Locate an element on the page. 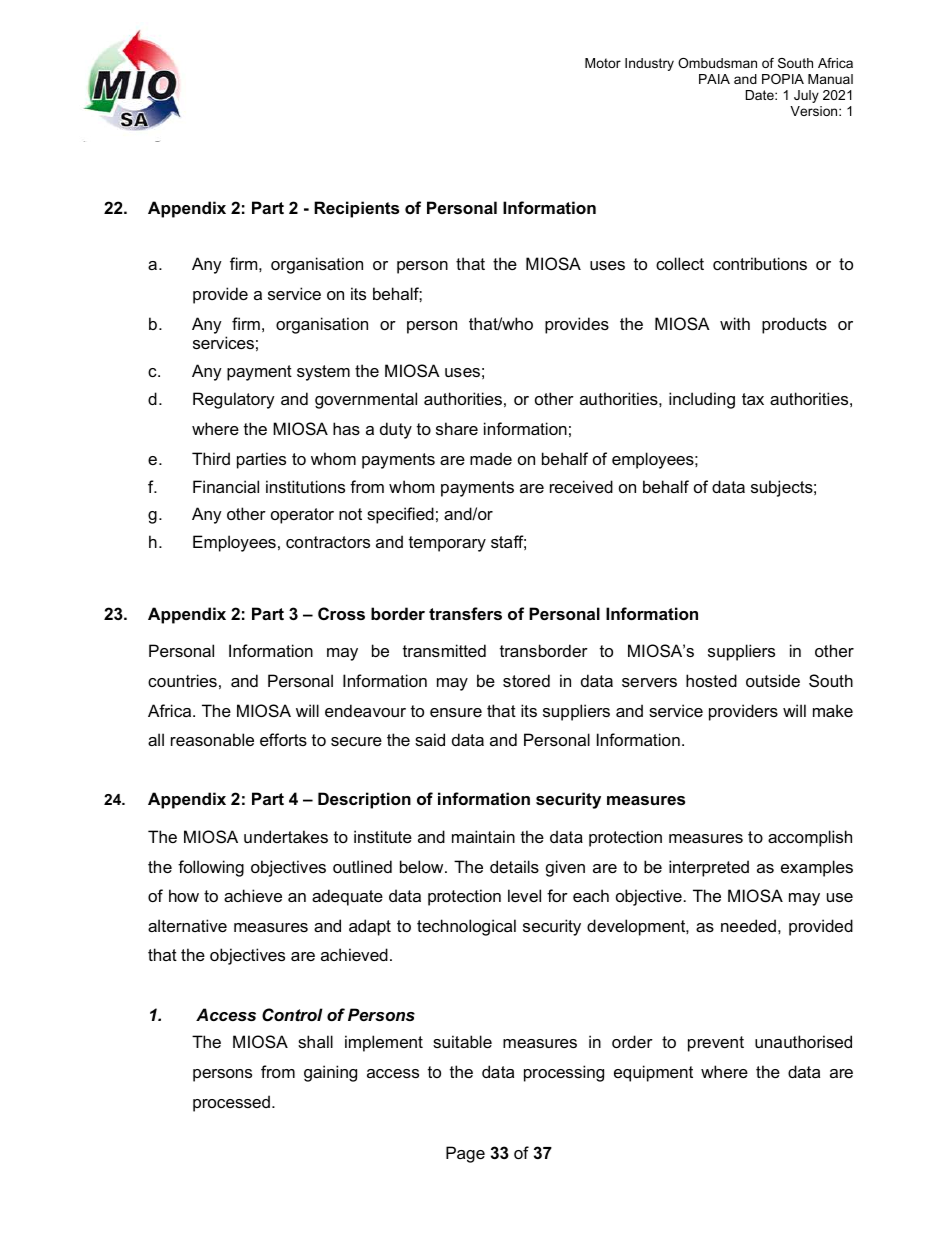 The width and height of the image is (952, 1233). transfers is located at coordinates (465, 613).
